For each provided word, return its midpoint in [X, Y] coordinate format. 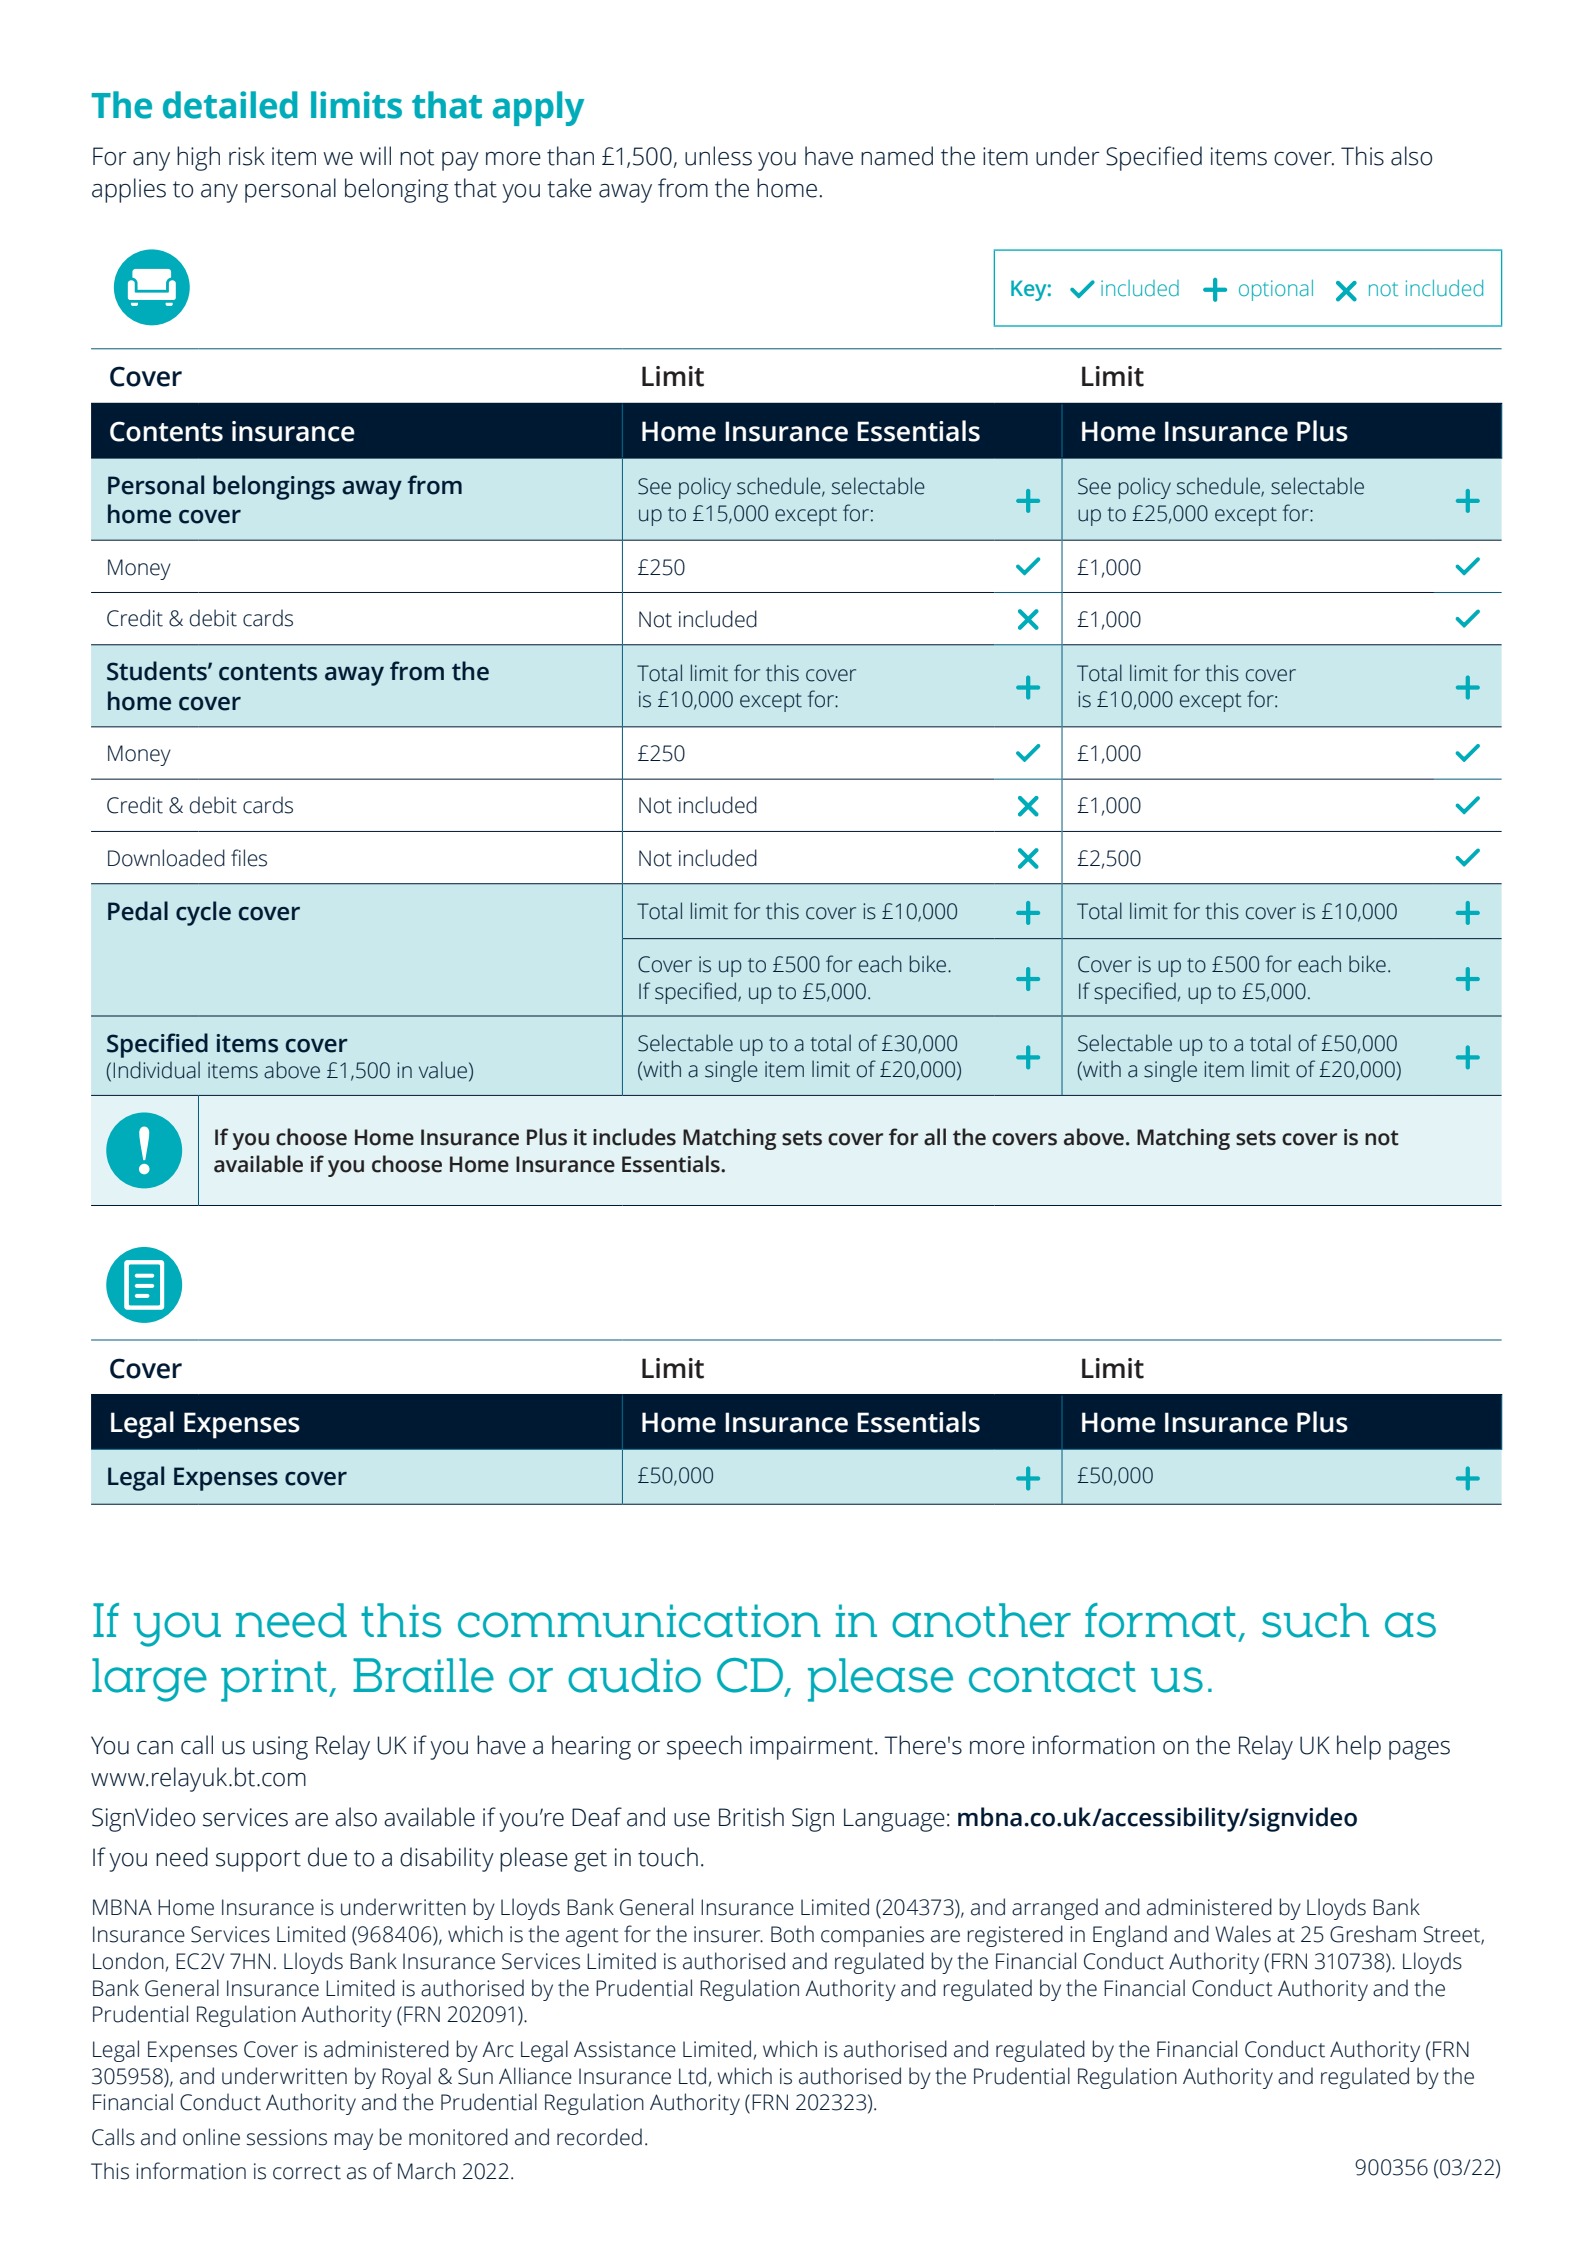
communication [639, 1621]
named [897, 156]
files [249, 858]
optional [1276, 290]
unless [718, 156]
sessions [287, 2137]
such [1315, 1620]
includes [634, 1137]
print [274, 1680]
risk [247, 156]
